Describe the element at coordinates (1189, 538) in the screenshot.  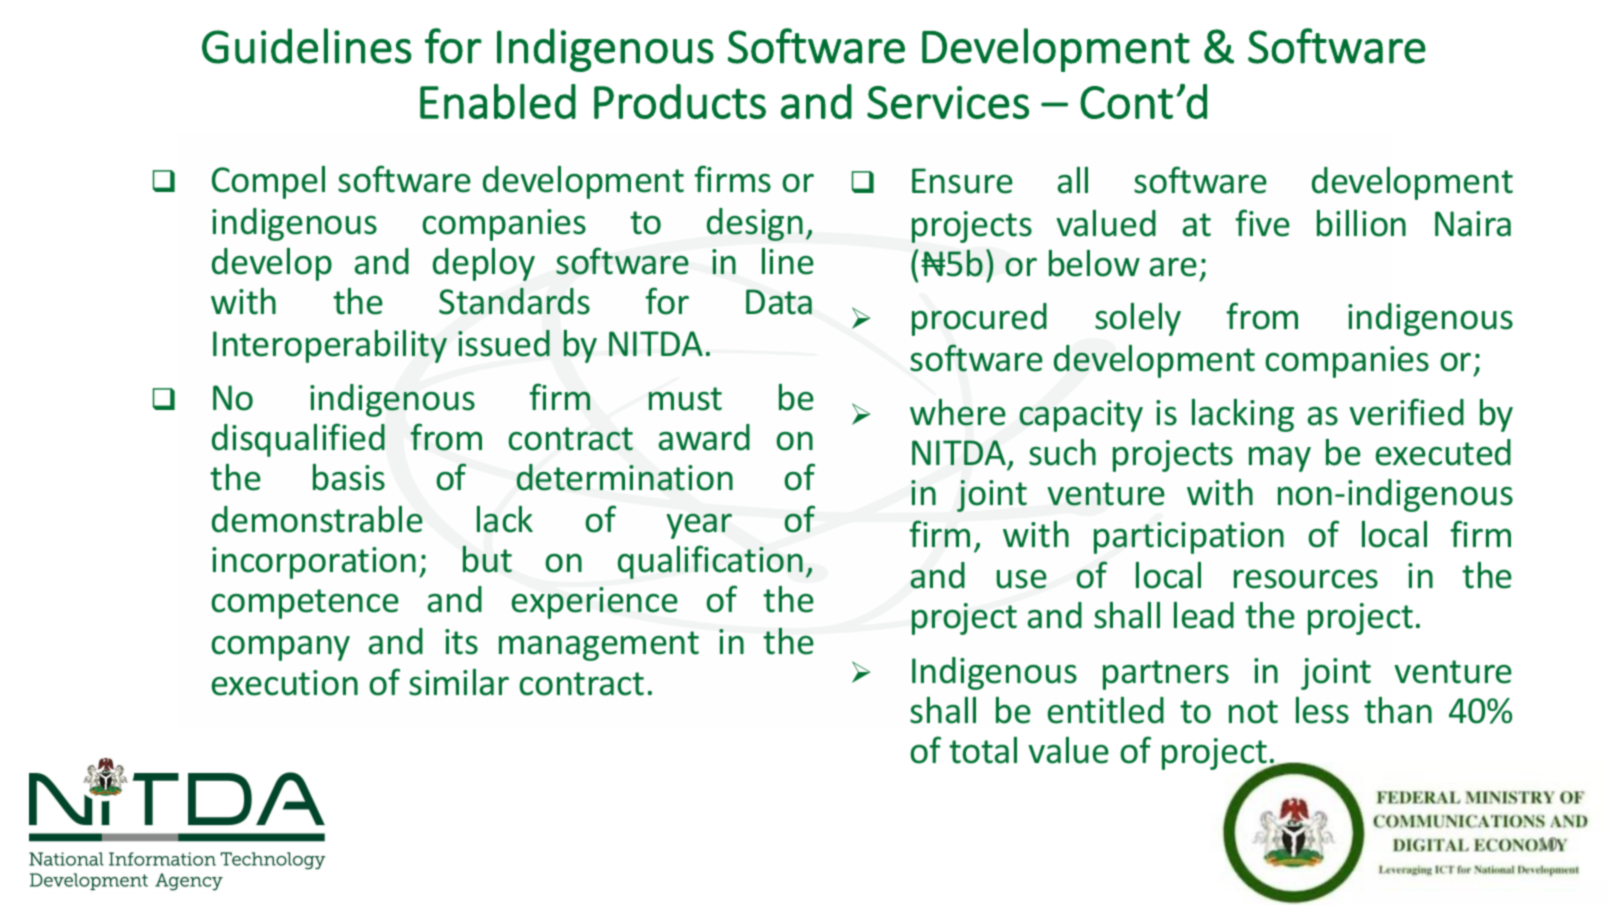
I see `participation` at that location.
